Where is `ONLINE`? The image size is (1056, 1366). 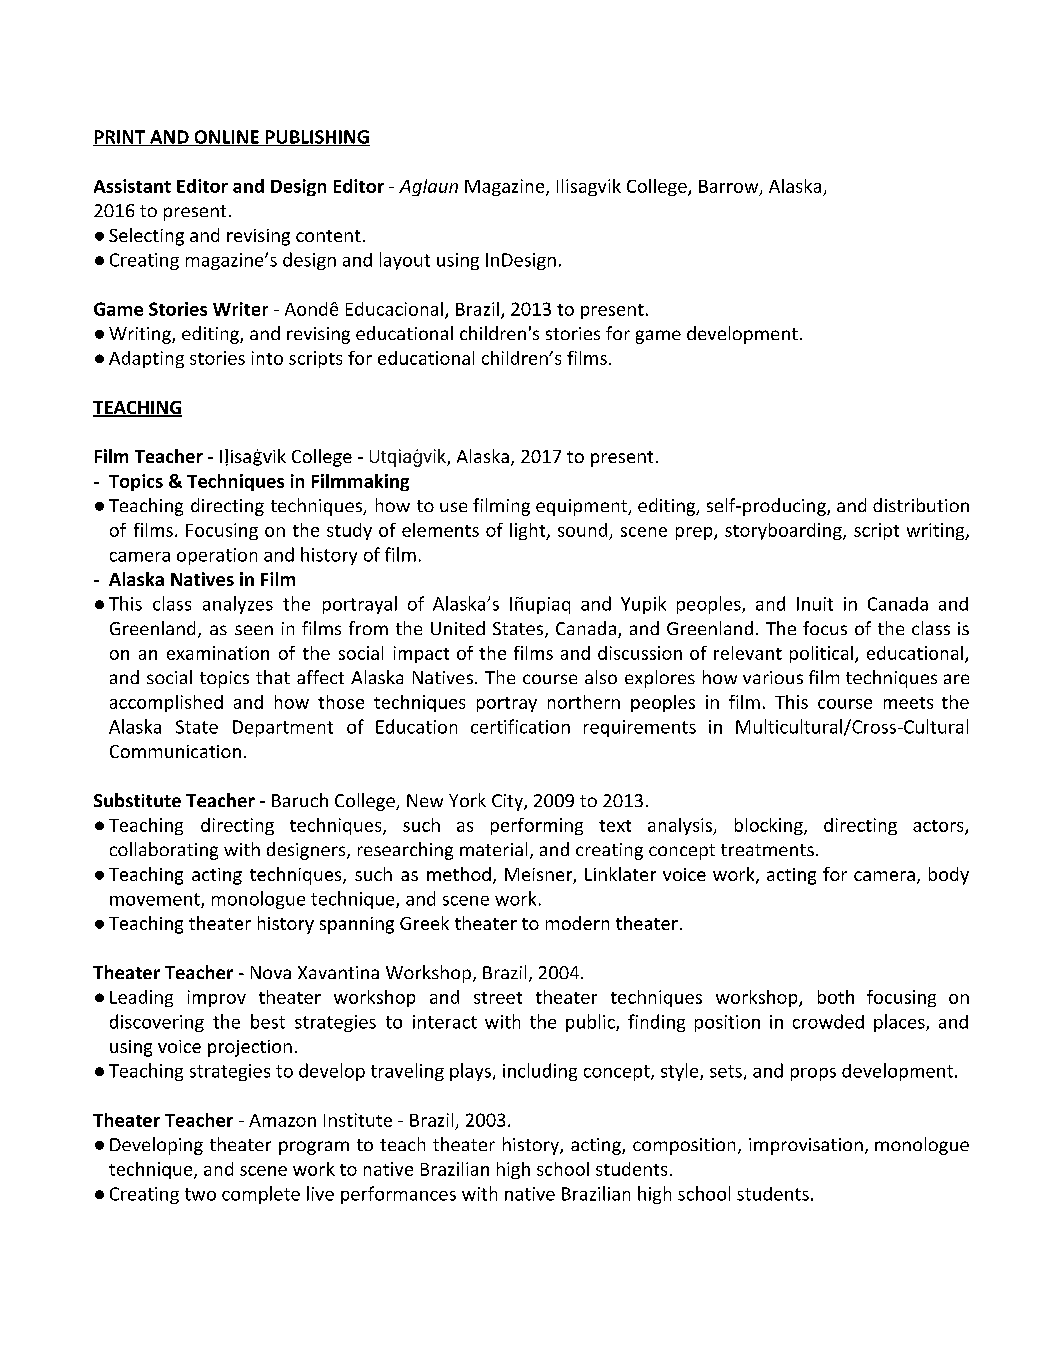 ONLINE is located at coordinates (226, 138).
